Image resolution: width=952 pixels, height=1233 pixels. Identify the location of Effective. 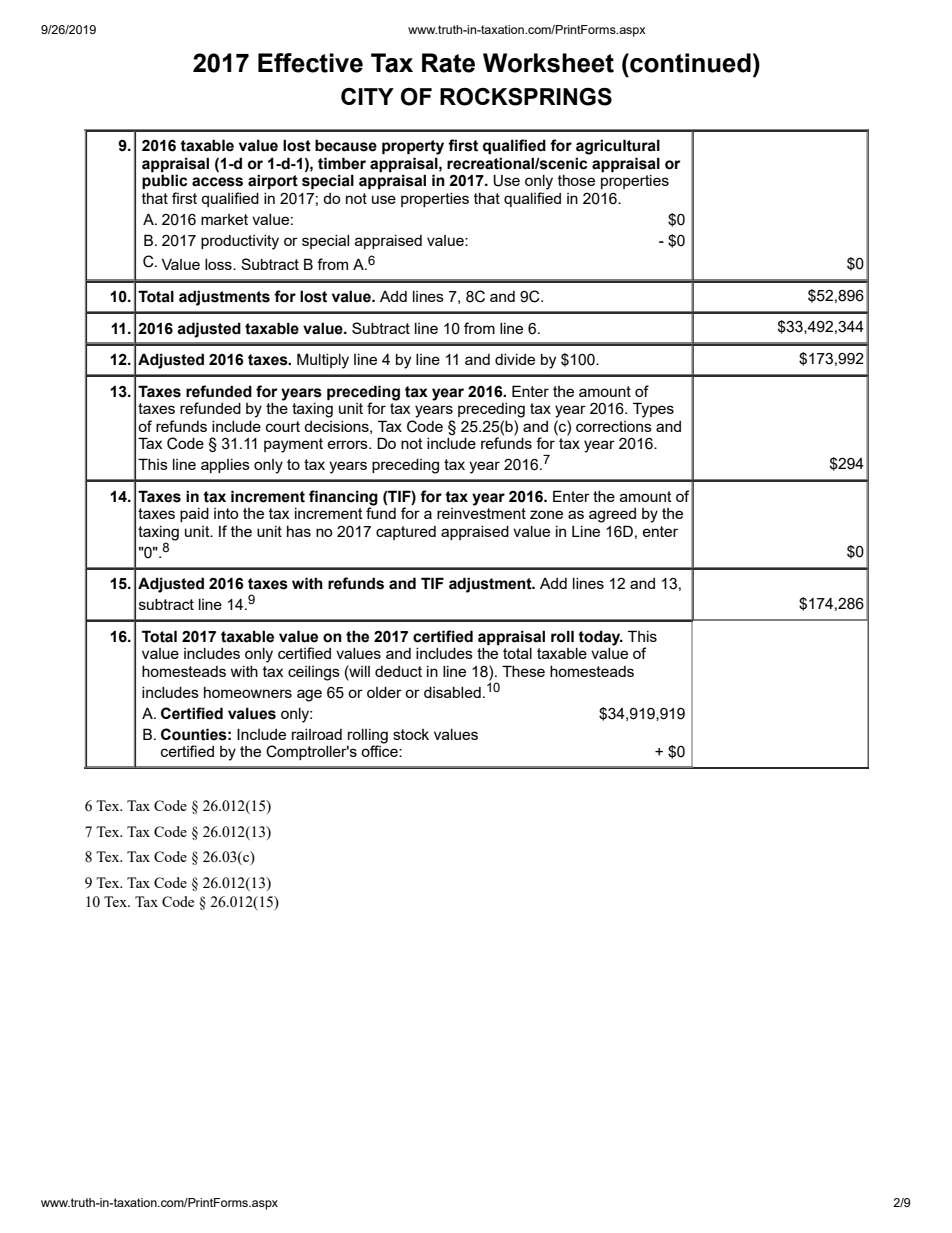
(310, 63).
